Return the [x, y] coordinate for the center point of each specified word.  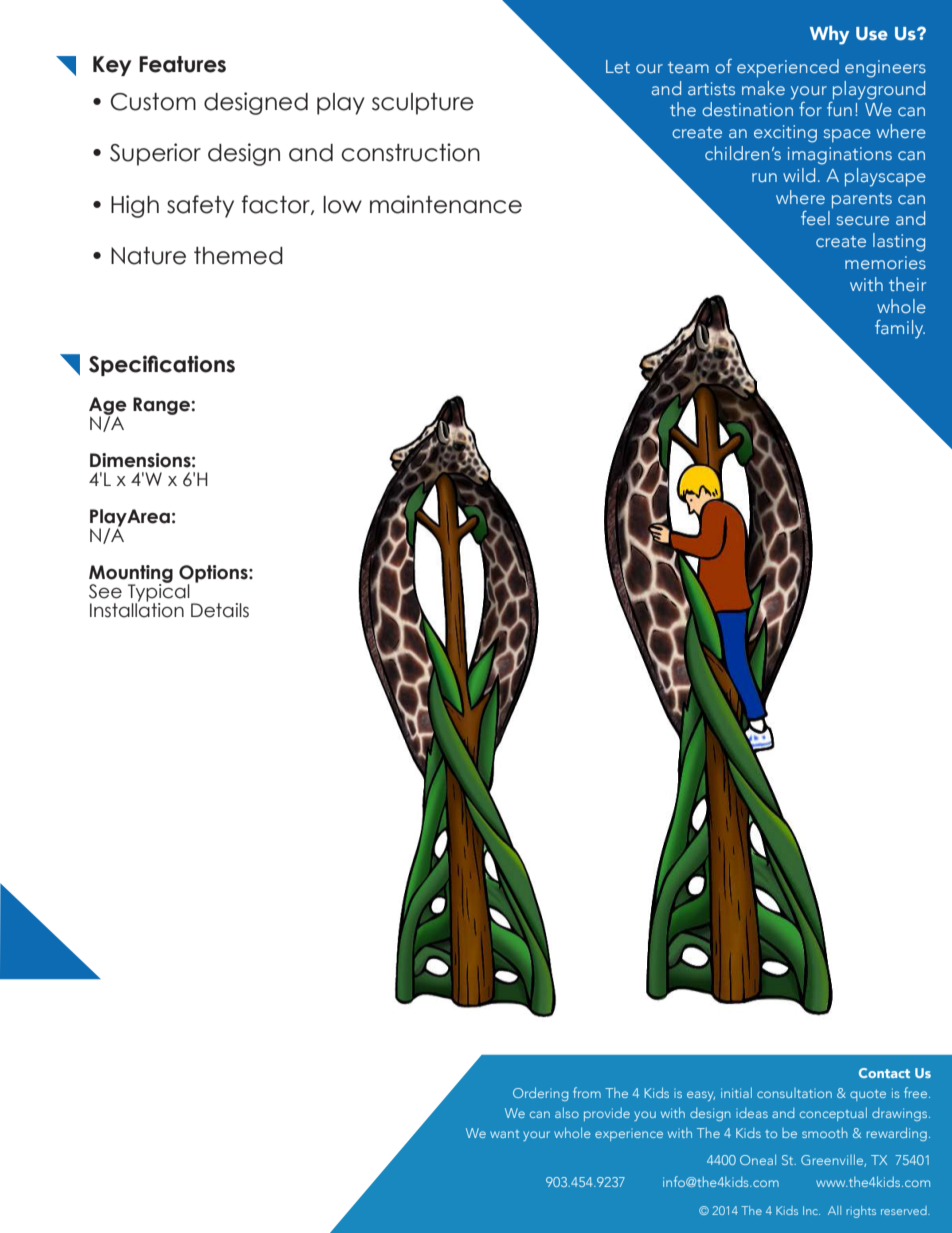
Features [182, 64]
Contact [884, 1073]
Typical [160, 592]
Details [220, 610]
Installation [137, 609]
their [907, 284]
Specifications [162, 365]
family [900, 329]
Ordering [540, 1094]
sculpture [423, 104]
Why [829, 35]
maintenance [446, 204]
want [504, 1134]
